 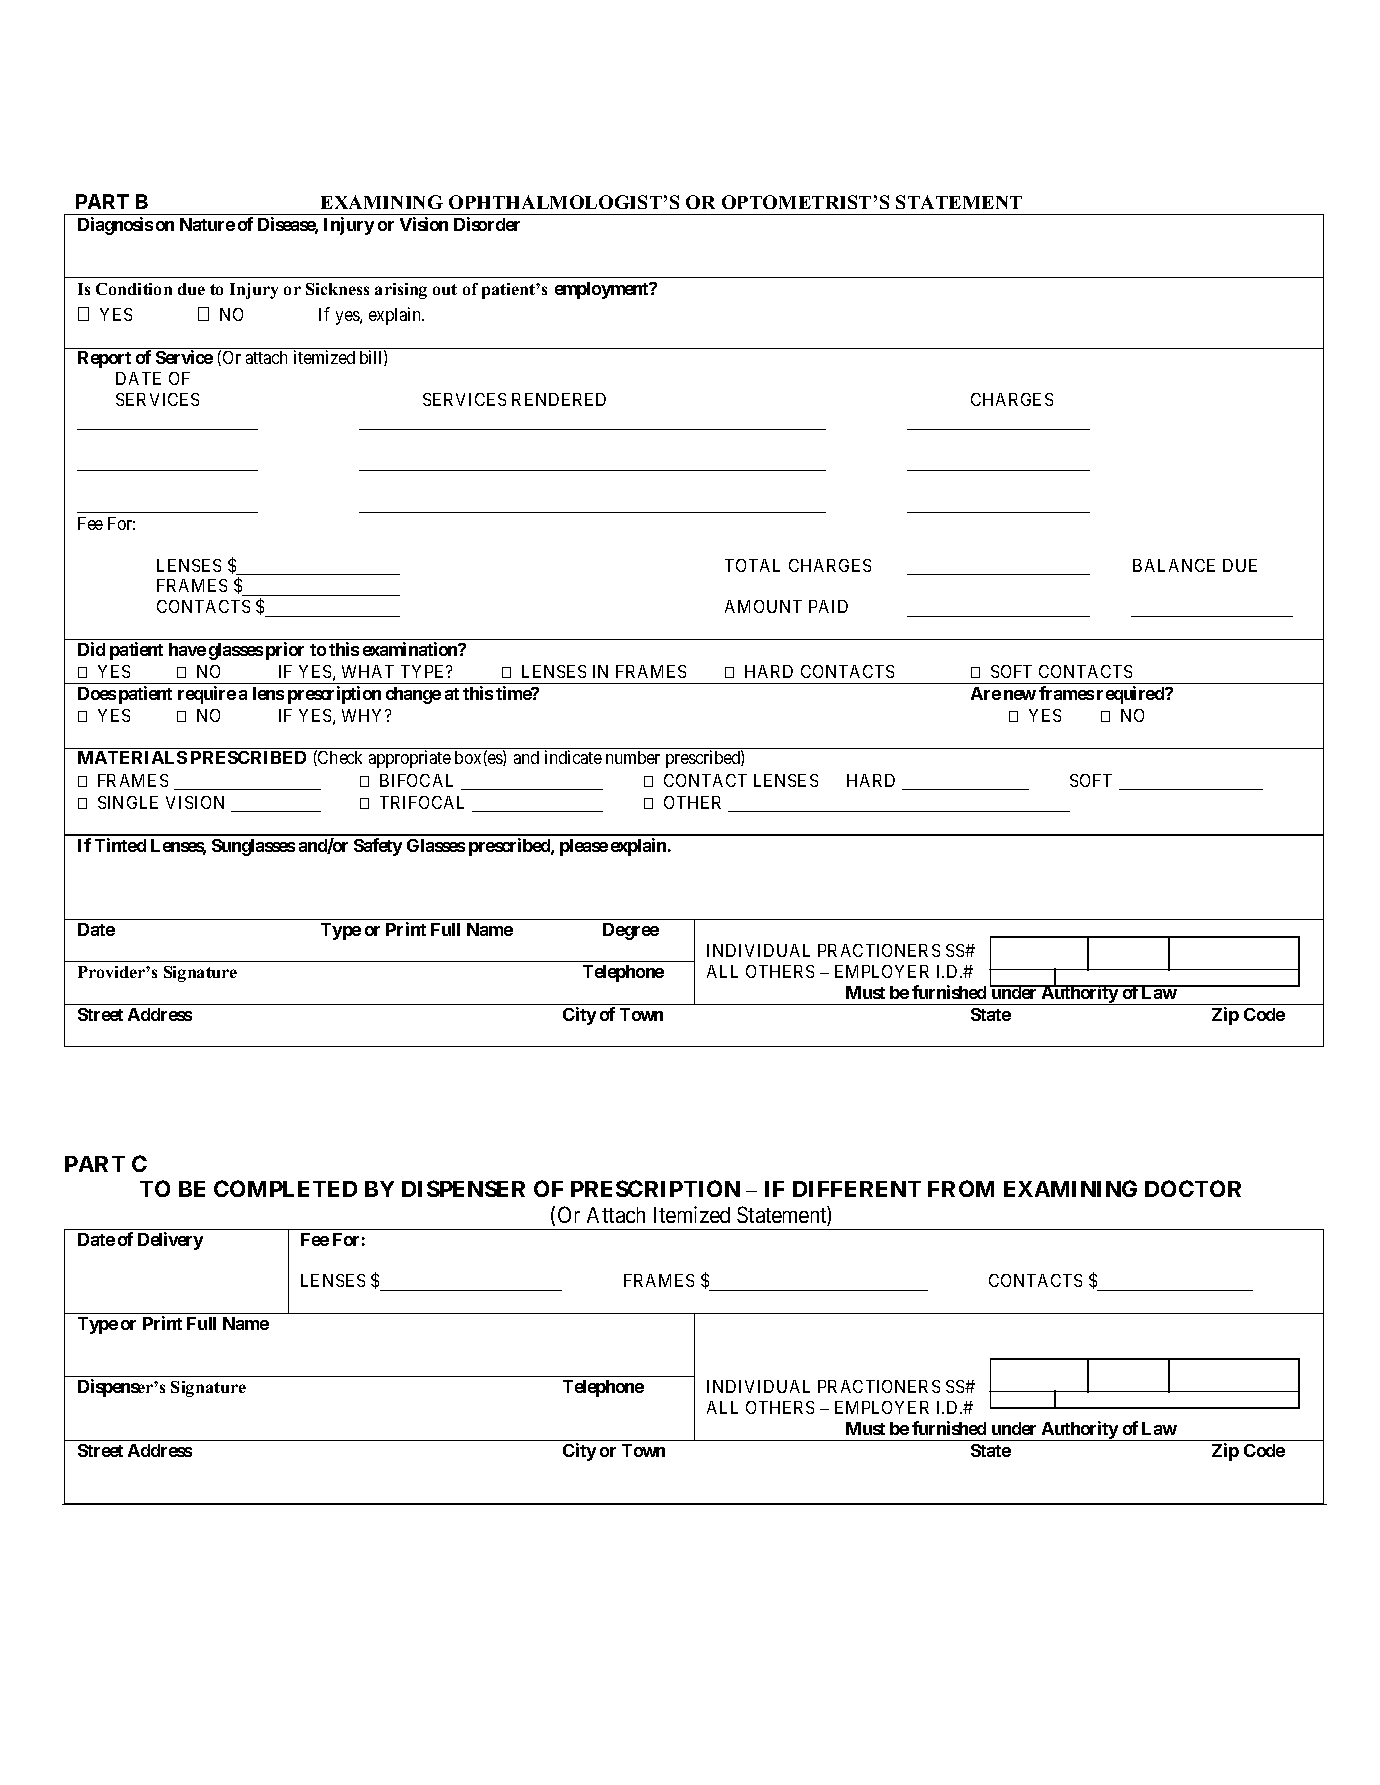 What do you see at coordinates (633, 757) in the screenshot?
I see `number` at bounding box center [633, 757].
